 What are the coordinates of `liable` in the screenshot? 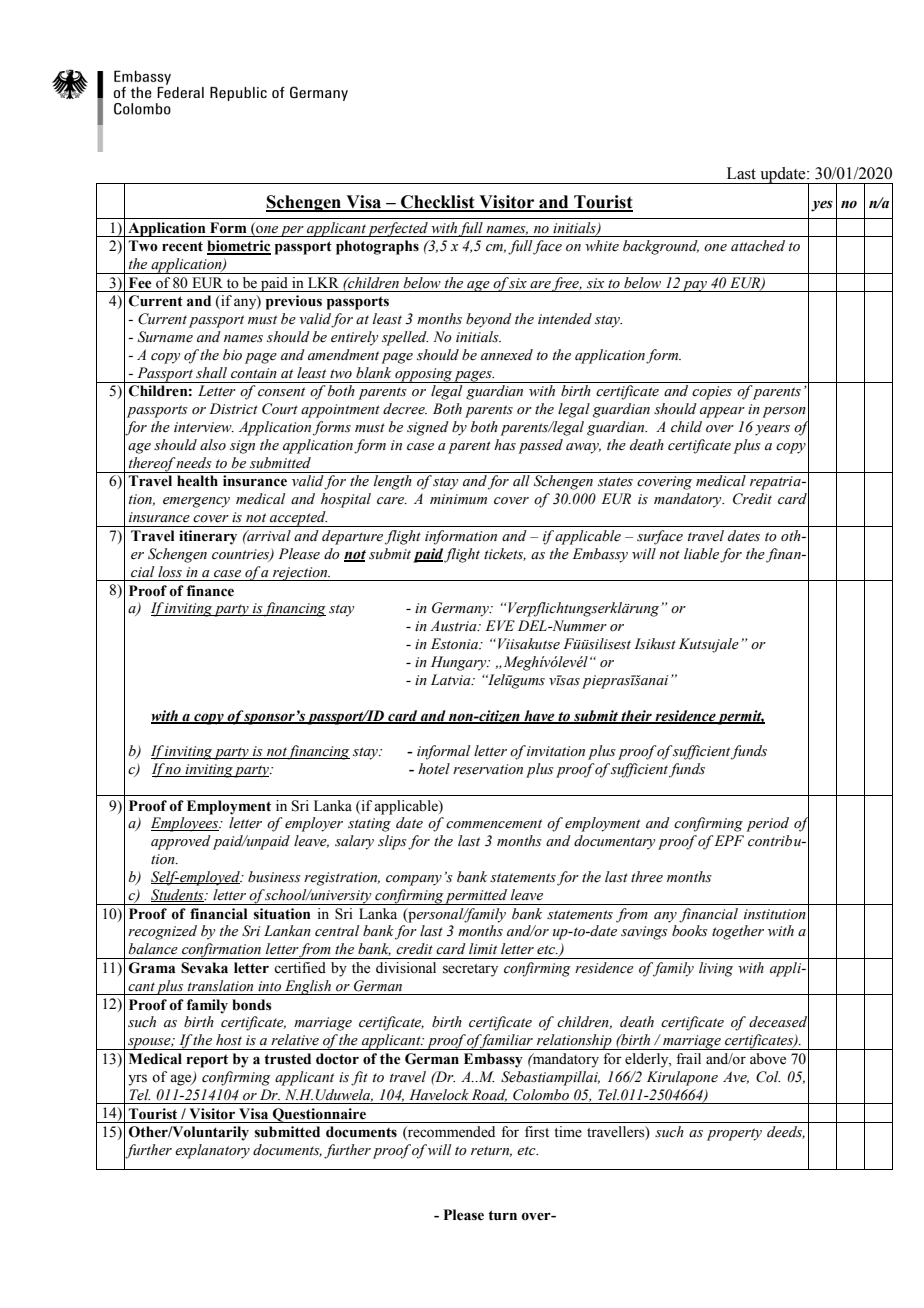 It's located at (701, 553).
